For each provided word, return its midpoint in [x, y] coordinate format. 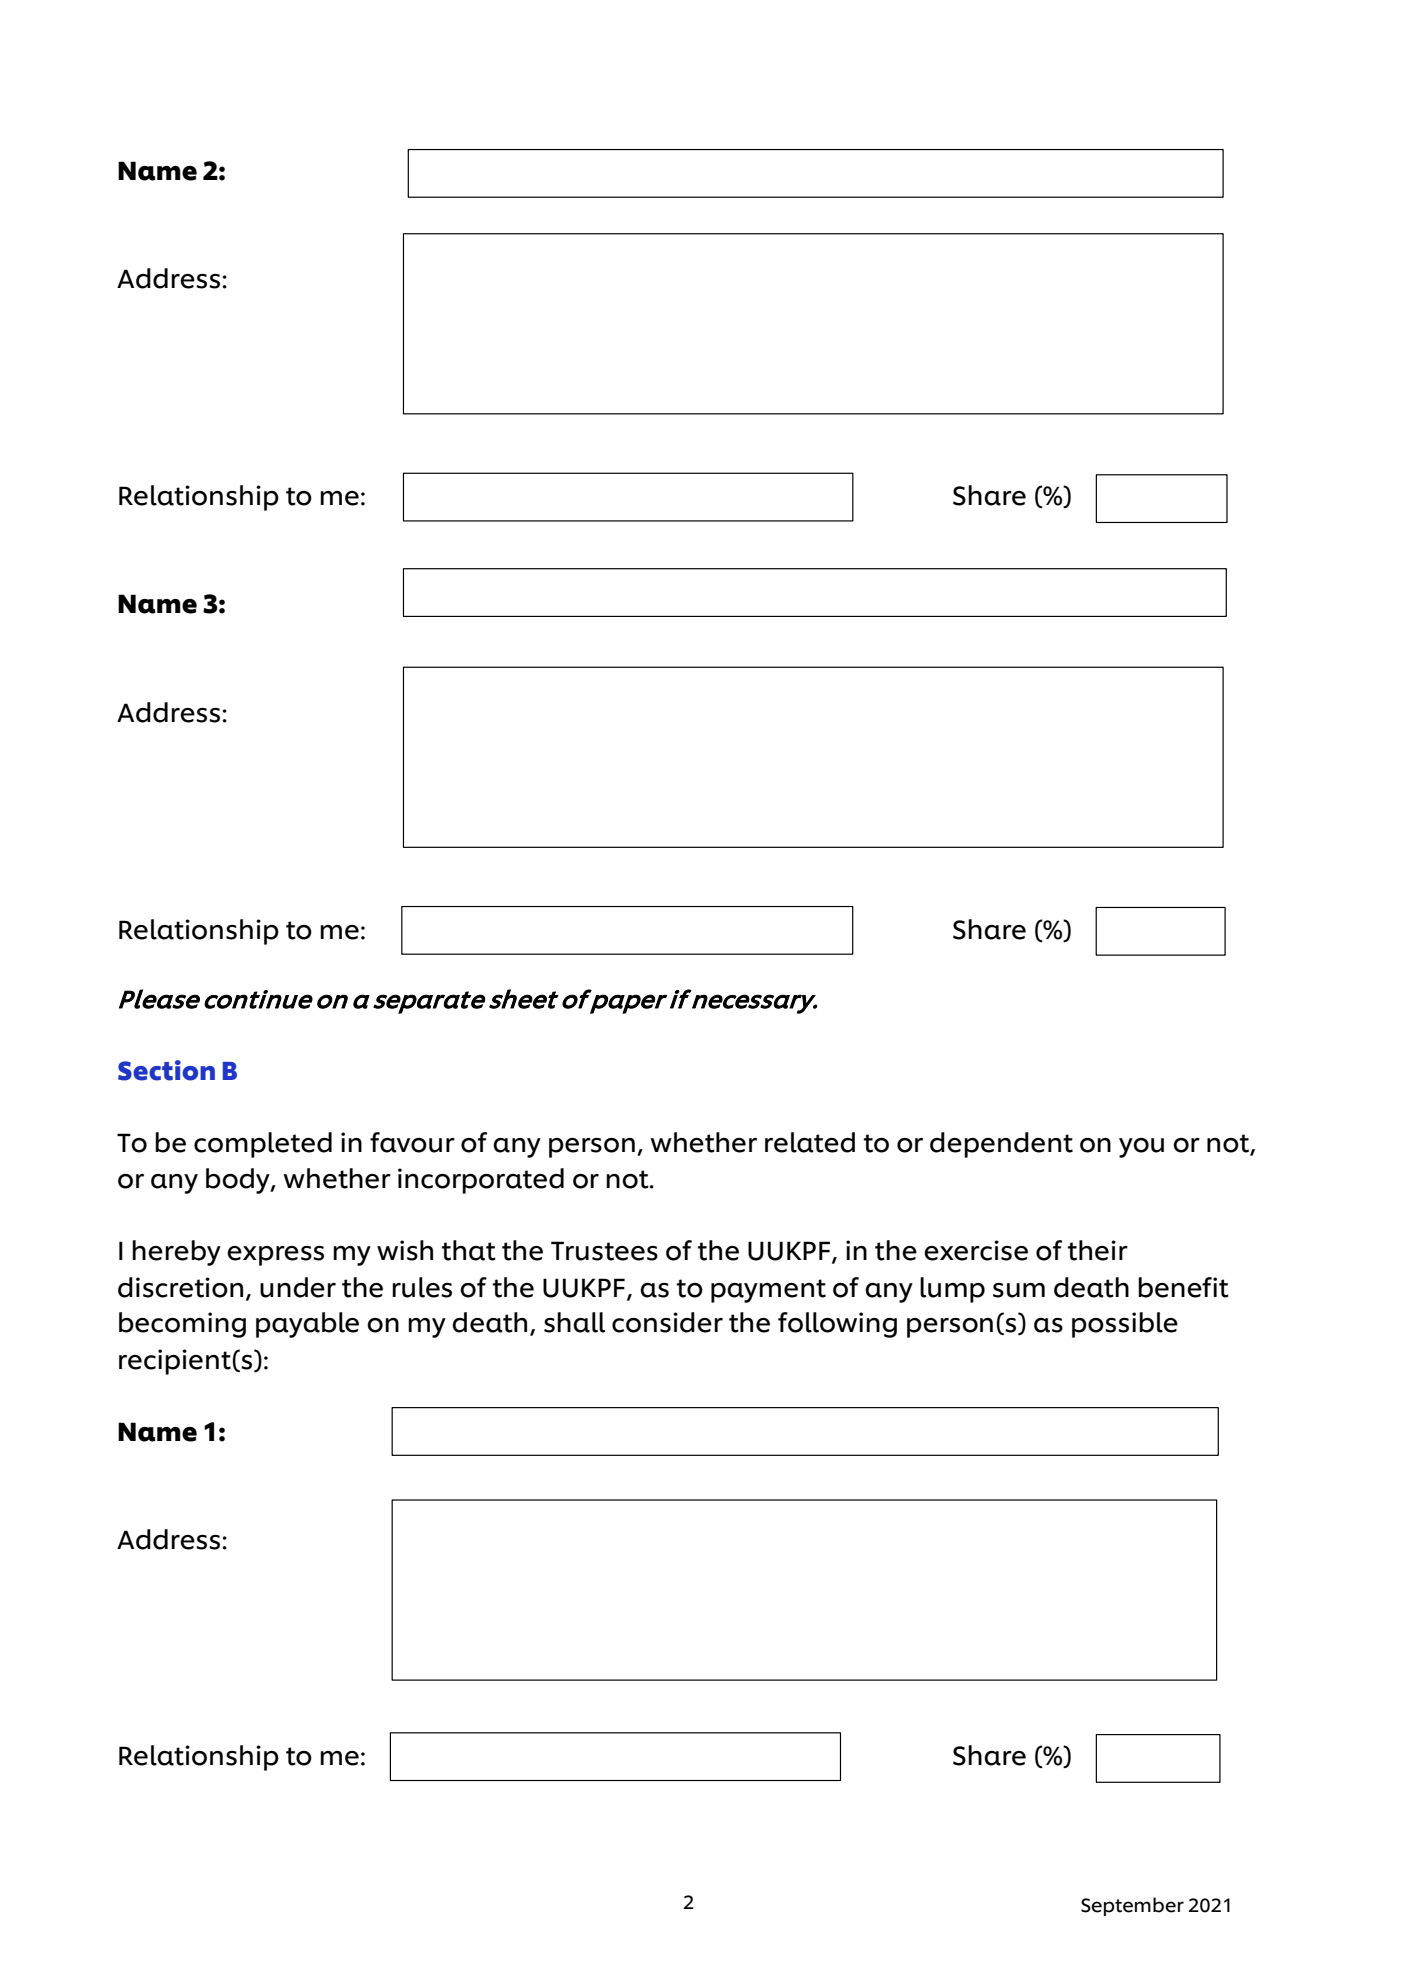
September [1132, 1906]
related [810, 1142]
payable [307, 1325]
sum [1019, 1290]
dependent [1001, 1145]
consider [667, 1322]
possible [1125, 1325]
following [837, 1325]
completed [263, 1145]
